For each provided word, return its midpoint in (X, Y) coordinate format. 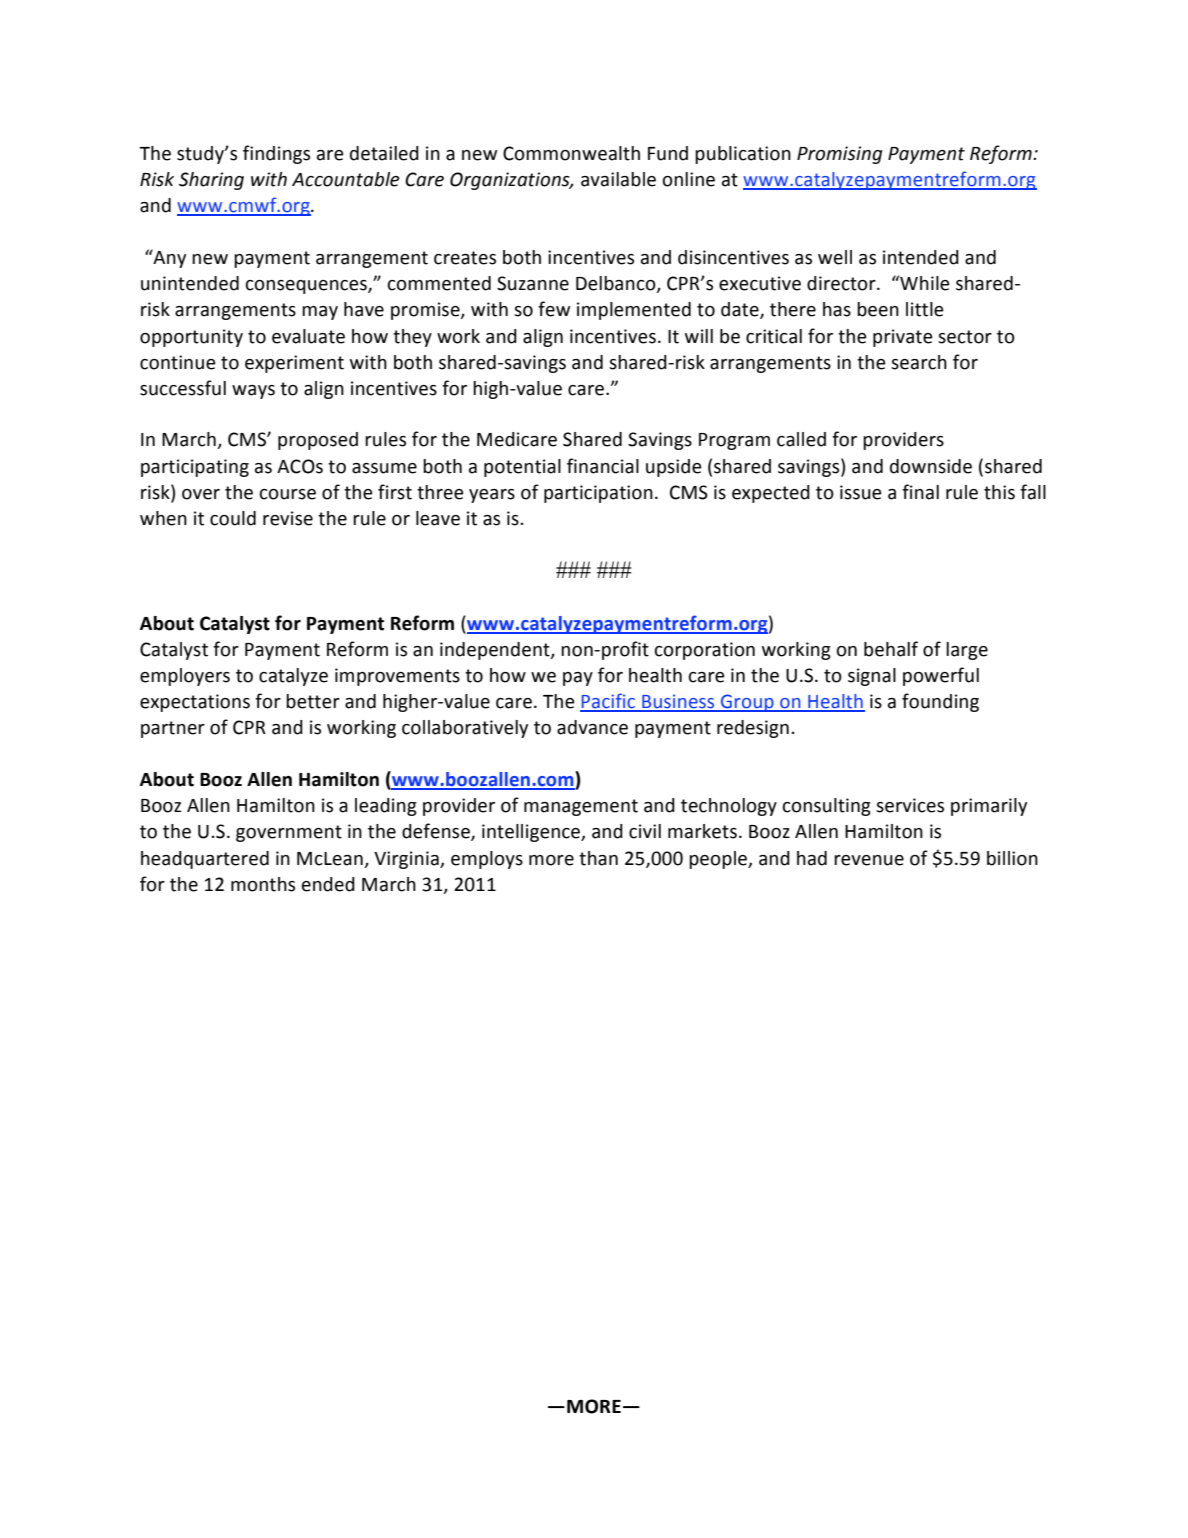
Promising (839, 155)
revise (288, 518)
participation (598, 494)
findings (276, 154)
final (920, 492)
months (263, 884)
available (618, 179)
